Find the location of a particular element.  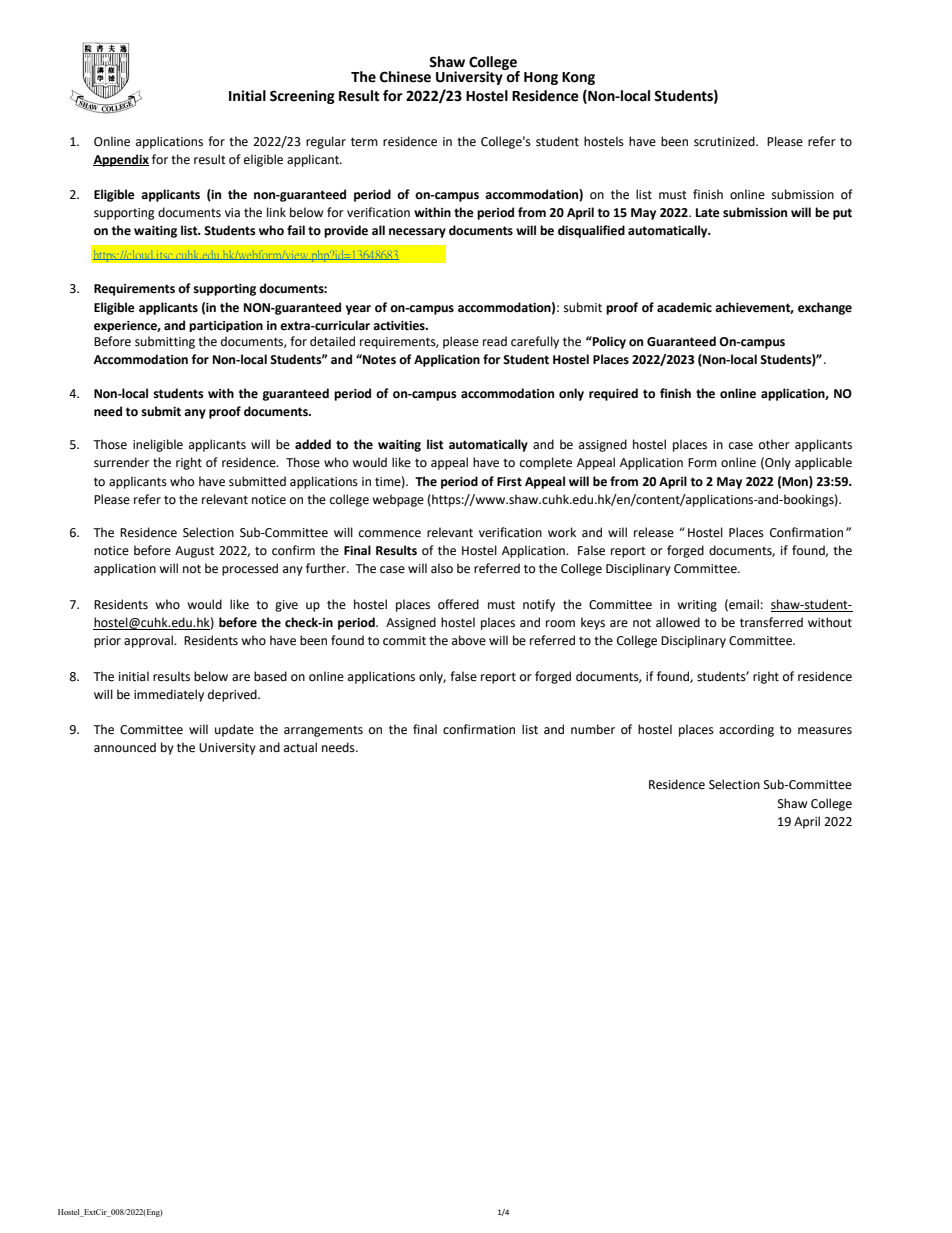

update is located at coordinates (234, 730).
